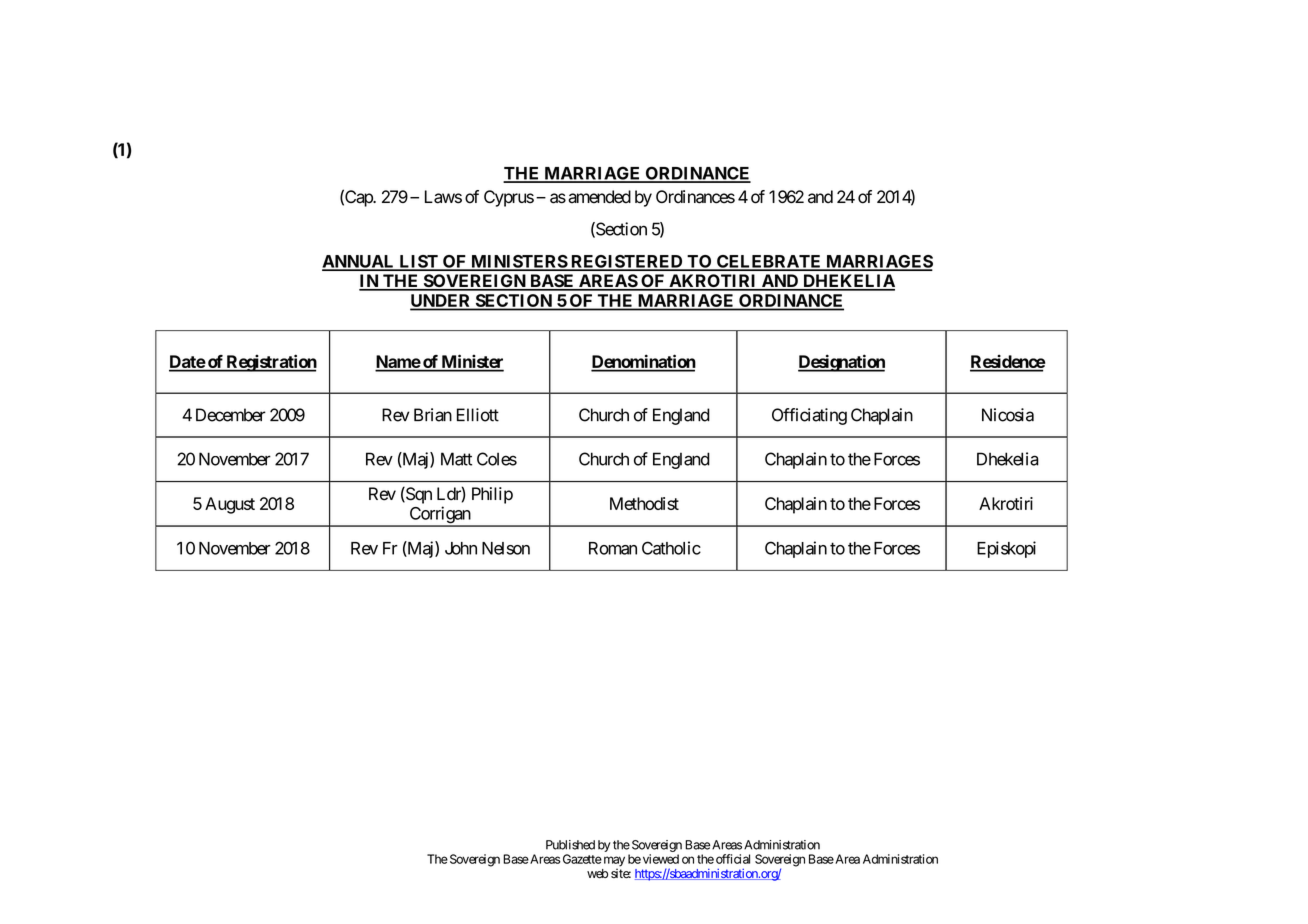 Image resolution: width=1308 pixels, height=924 pixels. Describe the element at coordinates (733, 859) in the screenshot. I see `official` at that location.
